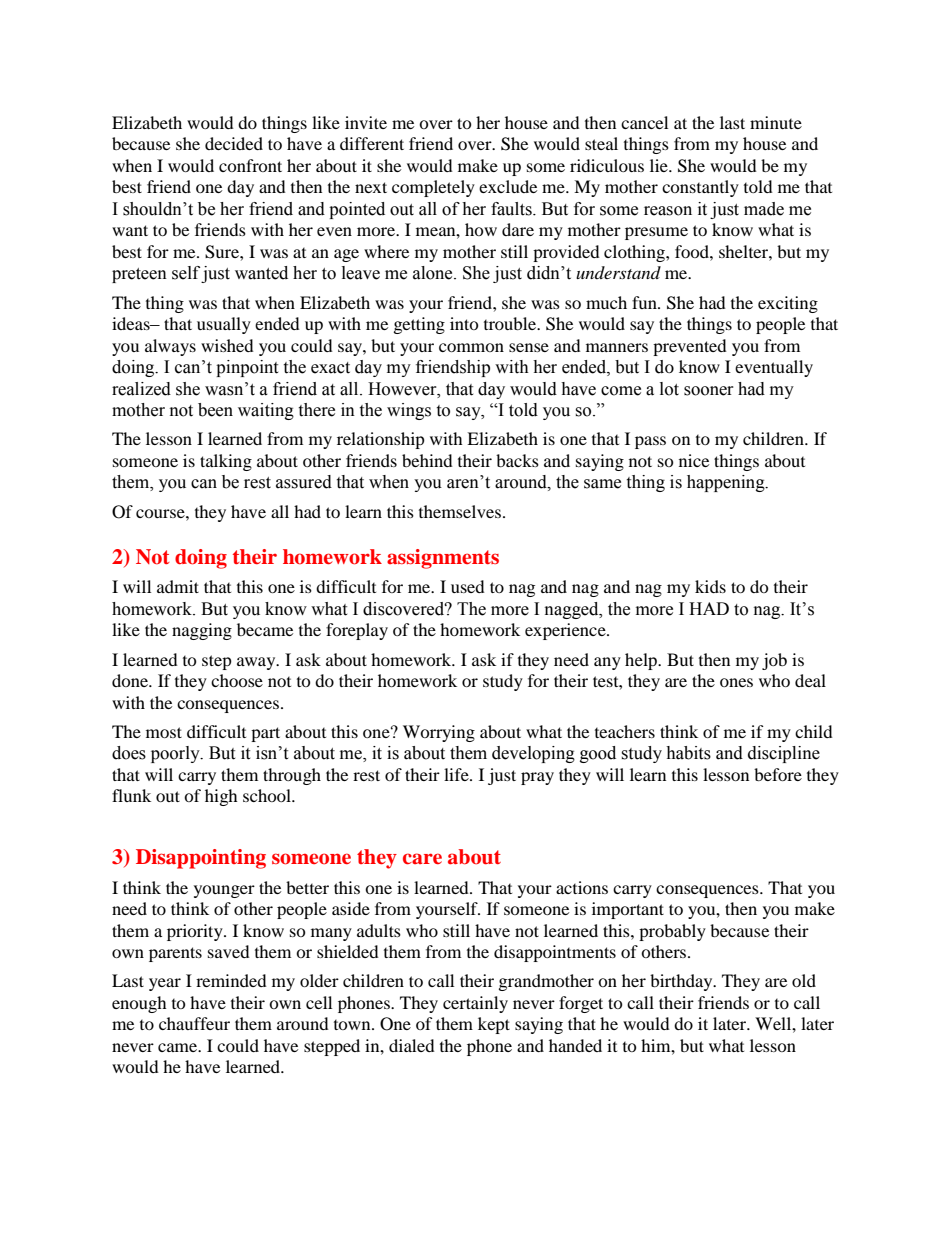 The width and height of the screenshot is (952, 1233). I want to click on minute, so click(776, 122).
